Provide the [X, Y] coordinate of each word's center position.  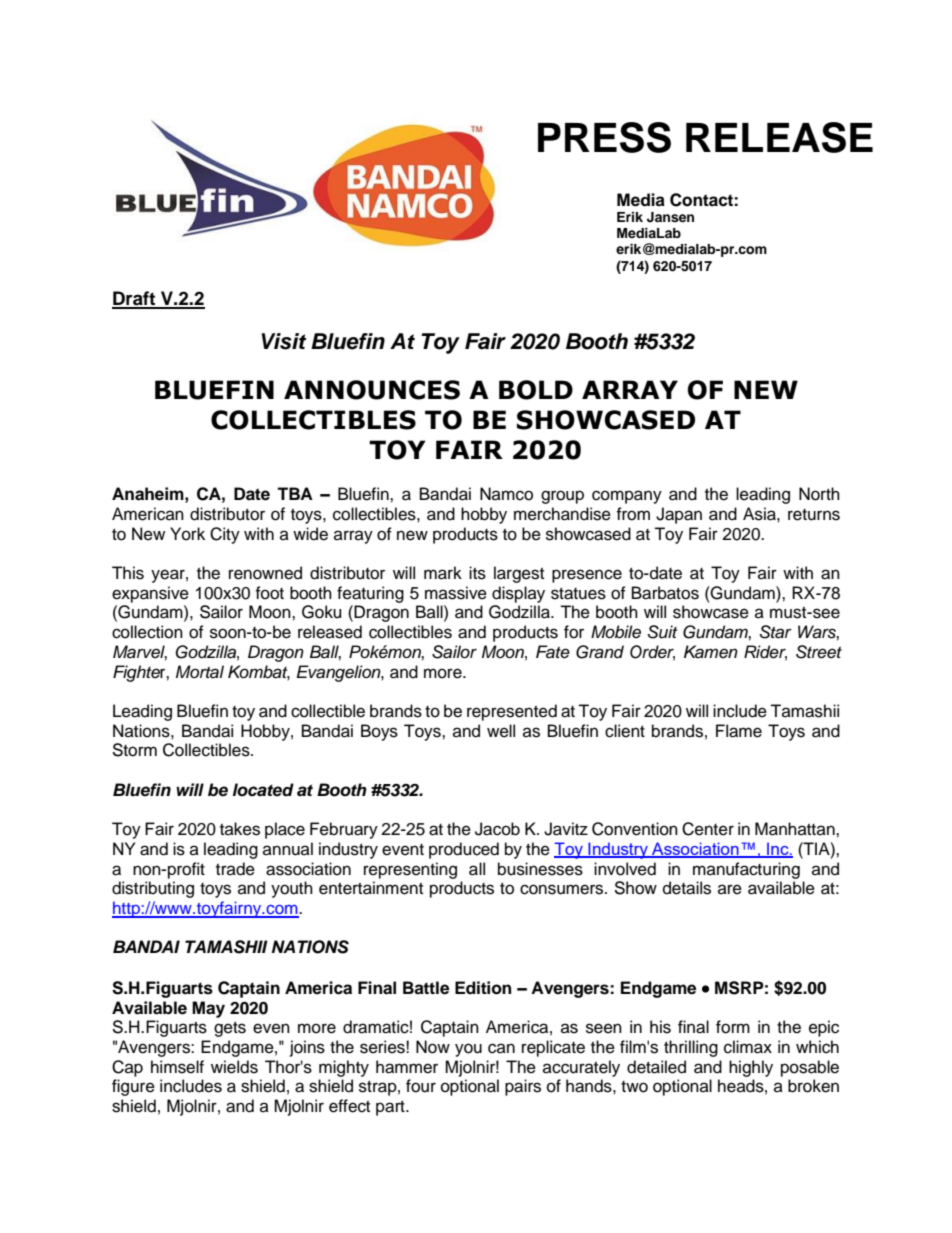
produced [464, 850]
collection [147, 632]
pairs [523, 1087]
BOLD [536, 390]
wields [234, 1067]
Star [775, 632]
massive [456, 593]
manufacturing [746, 870]
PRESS [604, 137]
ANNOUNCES [372, 390]
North [819, 494]
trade [235, 869]
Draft [135, 299]
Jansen [670, 217]
